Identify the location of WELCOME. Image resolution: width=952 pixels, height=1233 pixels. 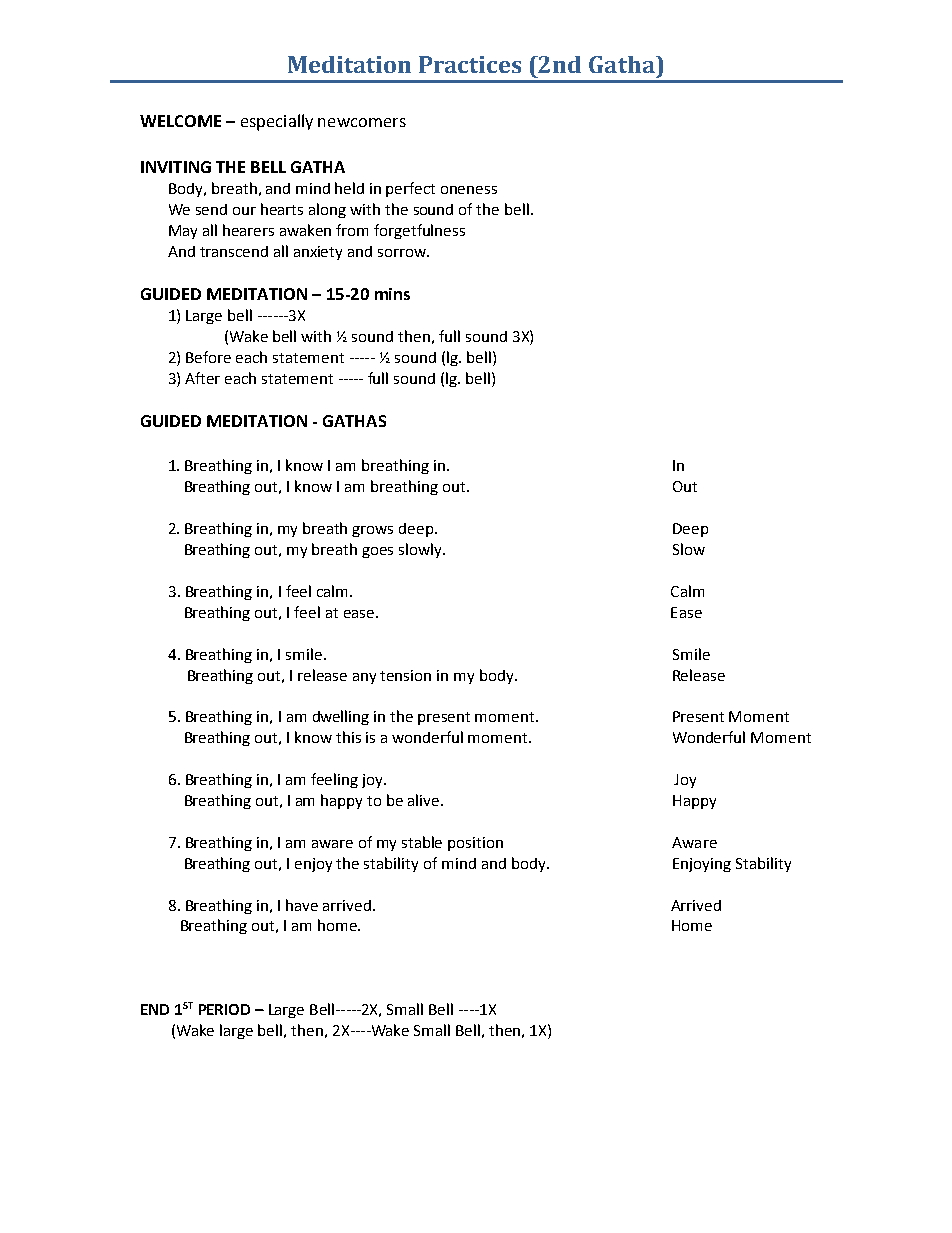
(180, 121).
